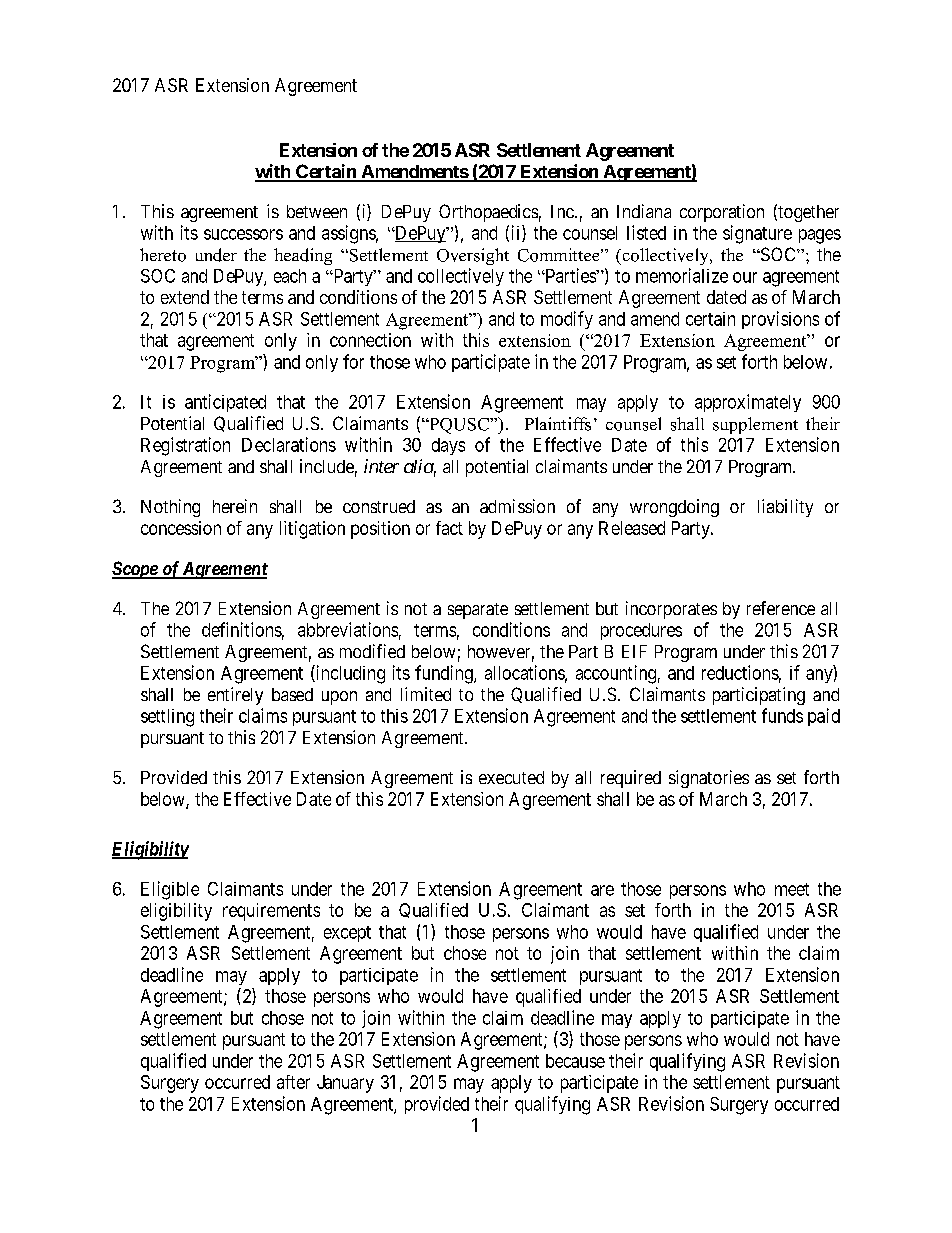 Image resolution: width=952 pixels, height=1233 pixels. I want to click on reference, so click(781, 608).
